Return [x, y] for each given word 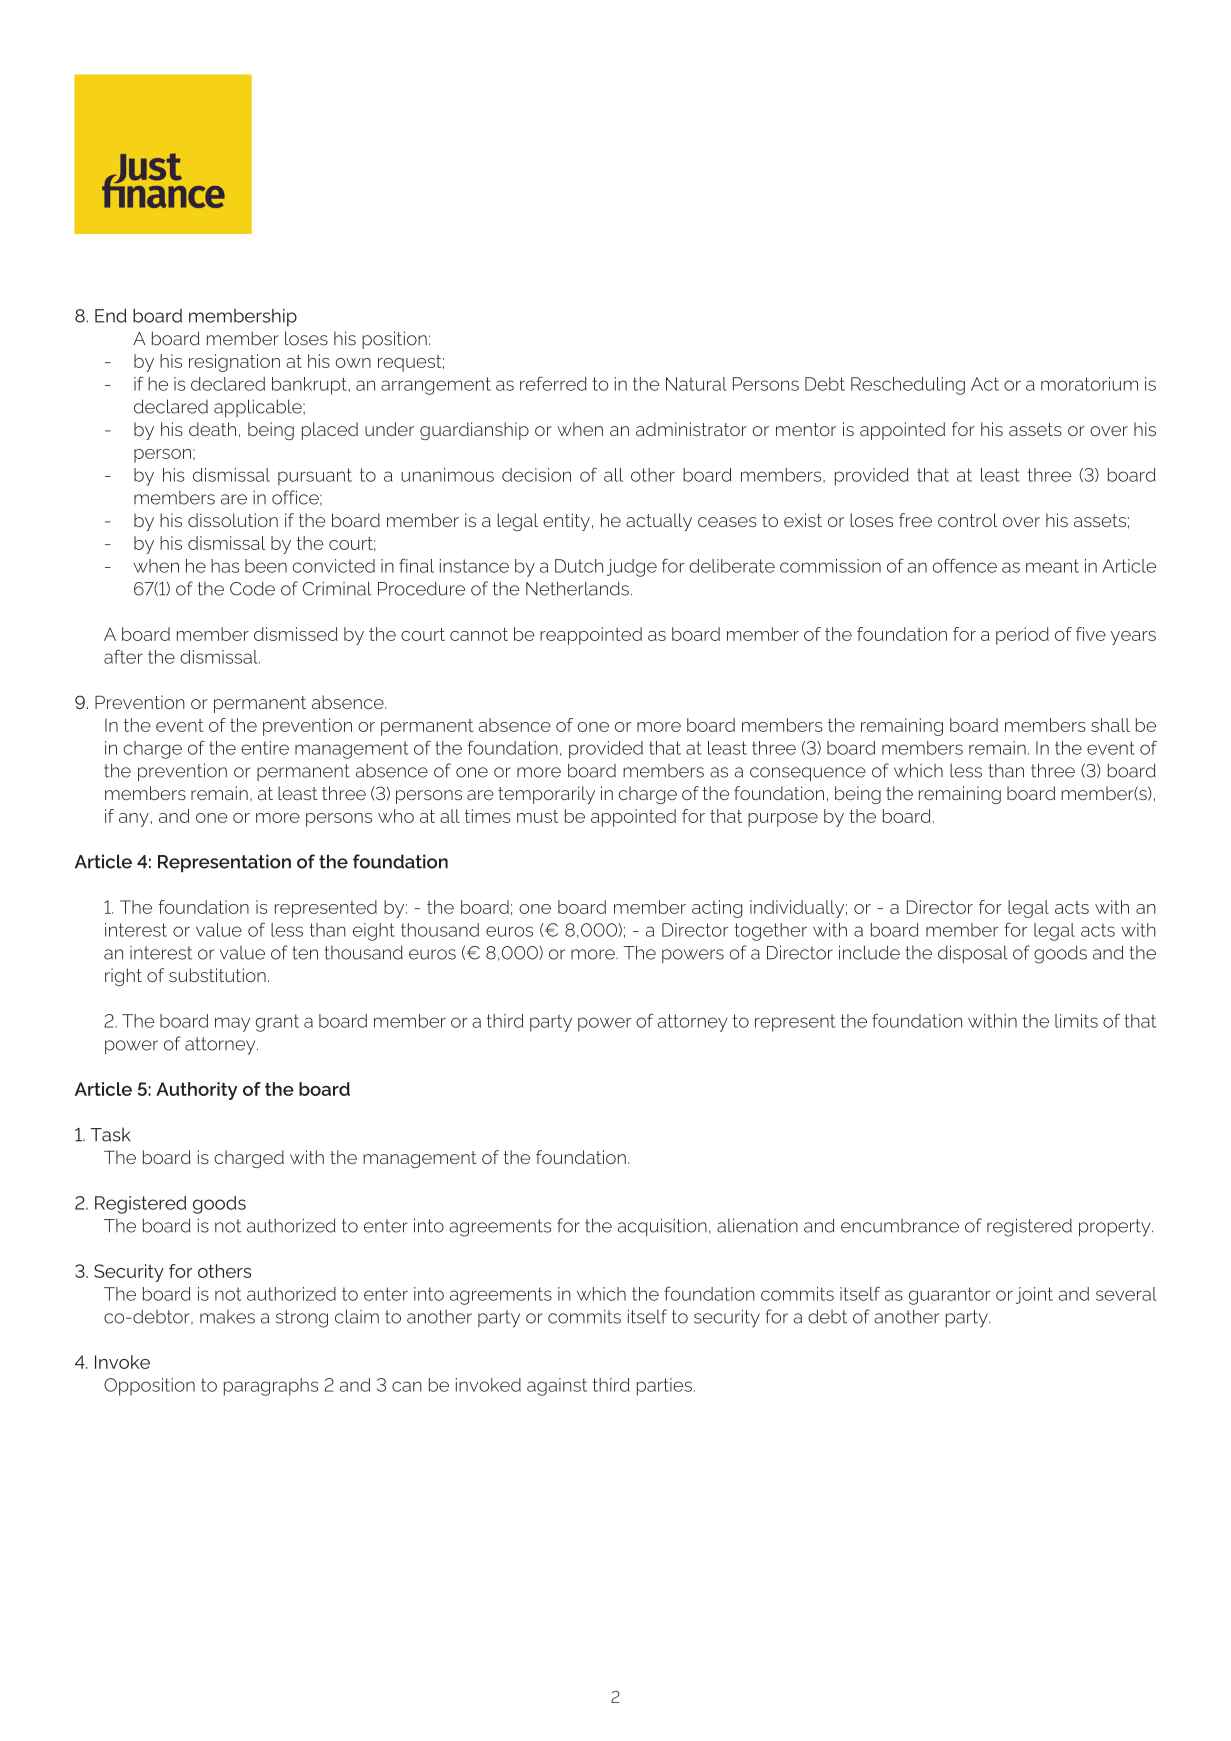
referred [553, 383]
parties [664, 1387]
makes [227, 1317]
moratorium [1089, 384]
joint [1034, 1295]
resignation [234, 363]
